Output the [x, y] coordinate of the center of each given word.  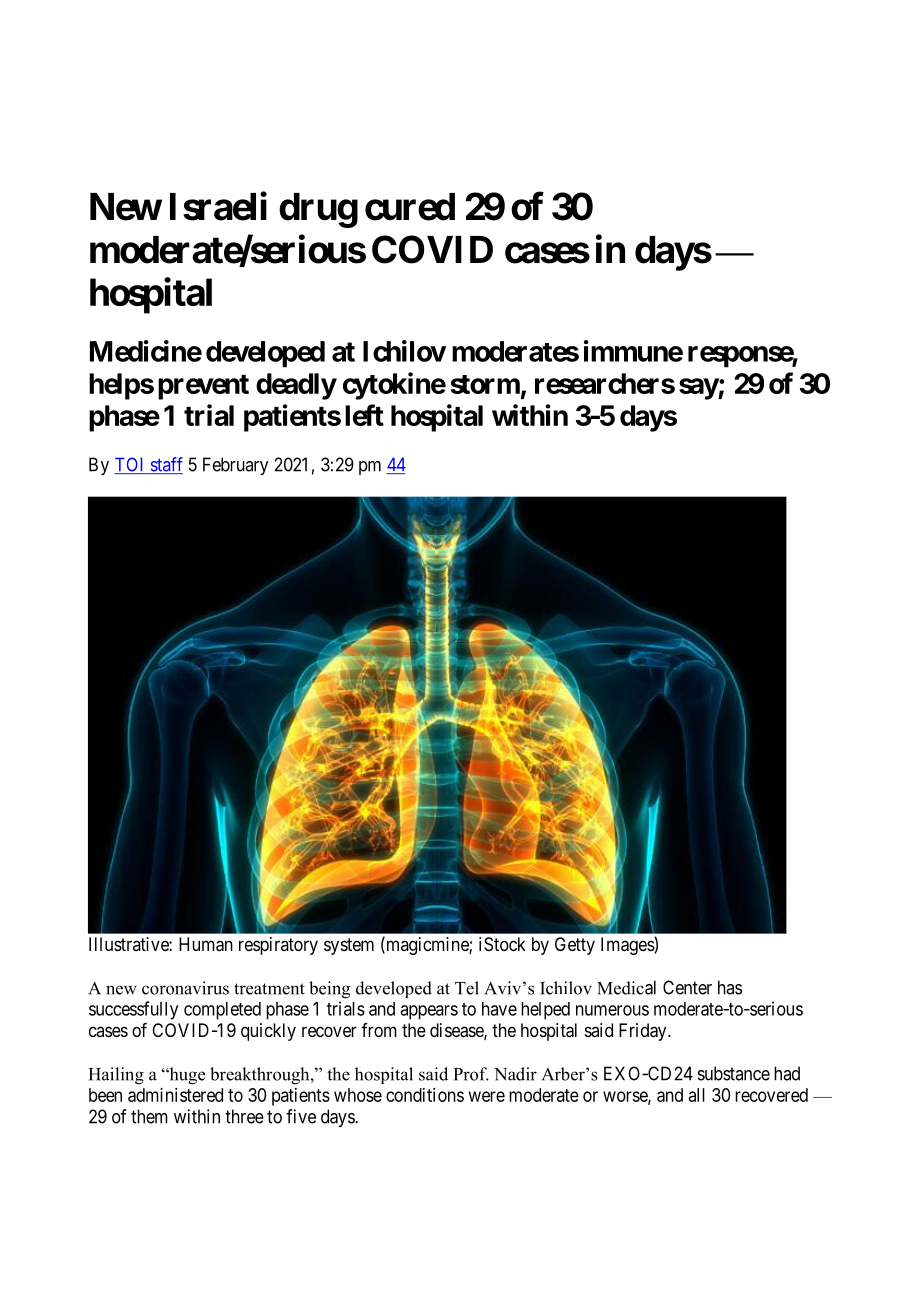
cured [410, 207]
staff [165, 465]
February [235, 466]
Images [628, 946]
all [697, 1095]
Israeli [218, 206]
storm [485, 384]
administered [175, 1095]
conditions [425, 1095]
